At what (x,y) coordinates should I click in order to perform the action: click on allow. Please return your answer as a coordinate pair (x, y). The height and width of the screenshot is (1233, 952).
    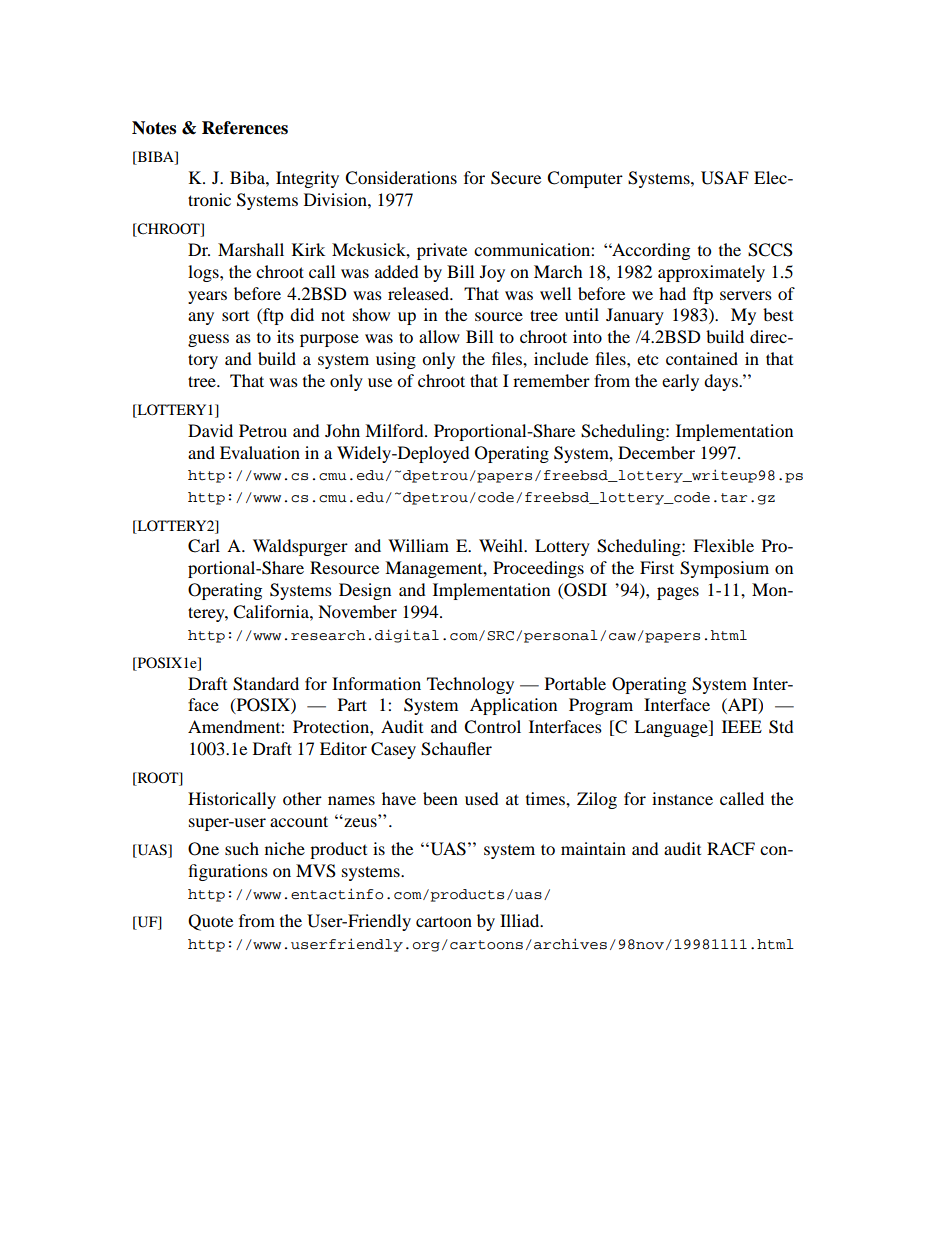
    Looking at the image, I should click on (439, 336).
